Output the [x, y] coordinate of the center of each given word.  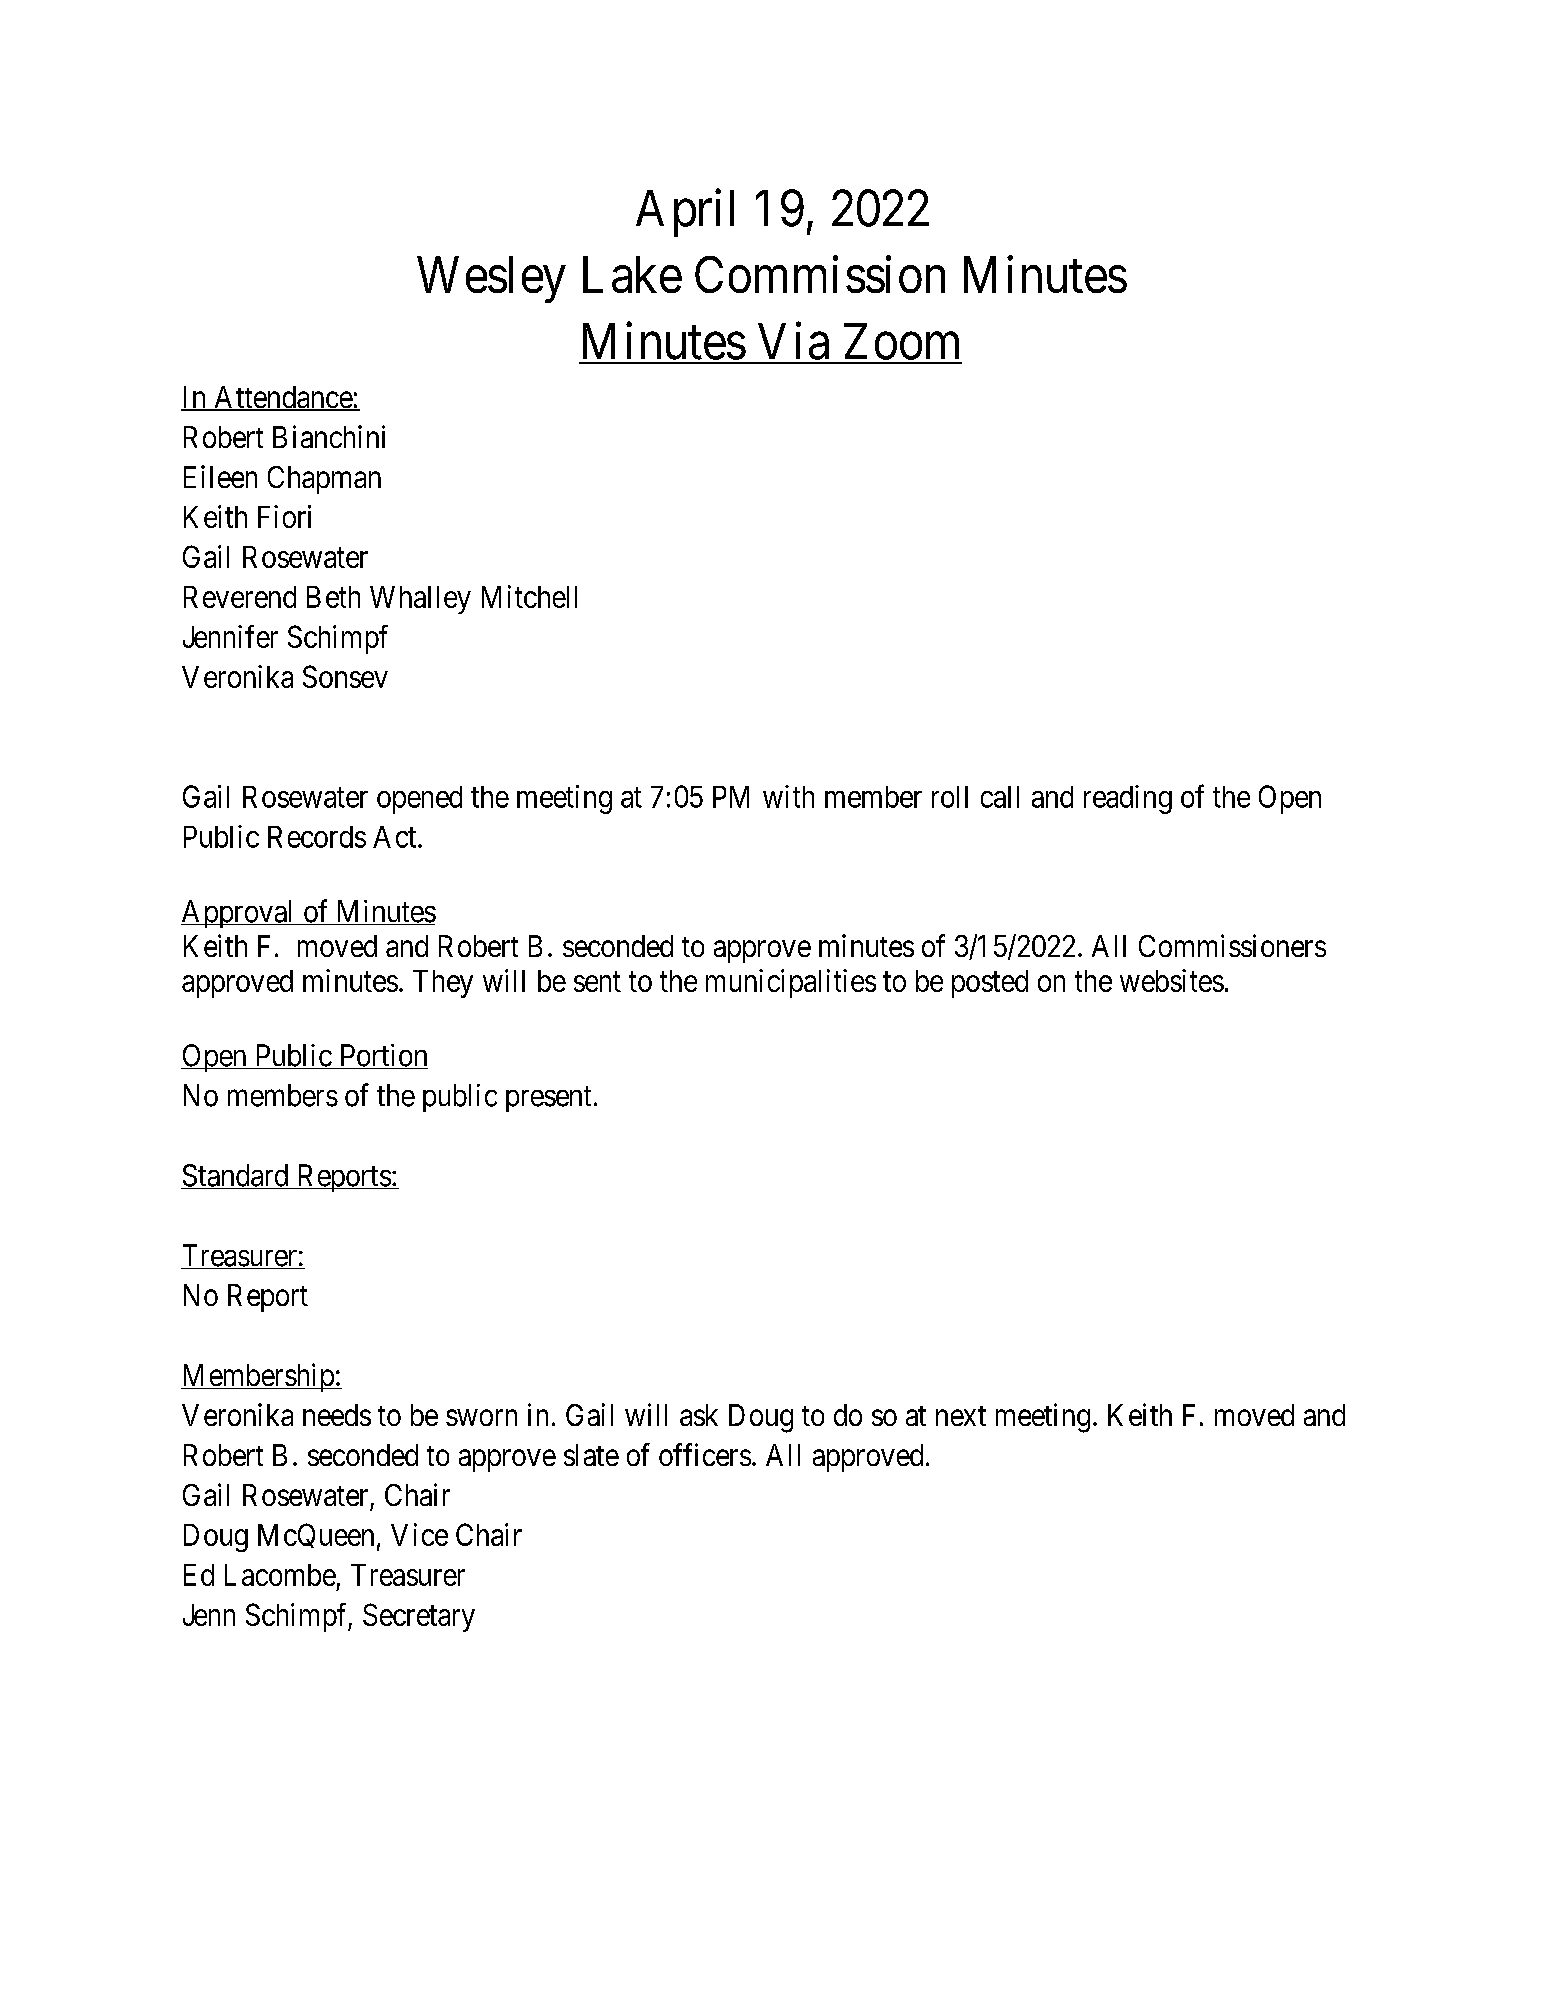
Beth [333, 597]
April [685, 213]
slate [591, 1455]
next [961, 1416]
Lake [632, 274]
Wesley [491, 279]
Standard [236, 1176]
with [788, 796]
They [443, 984]
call [1000, 797]
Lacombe [280, 1575]
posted [990, 984]
